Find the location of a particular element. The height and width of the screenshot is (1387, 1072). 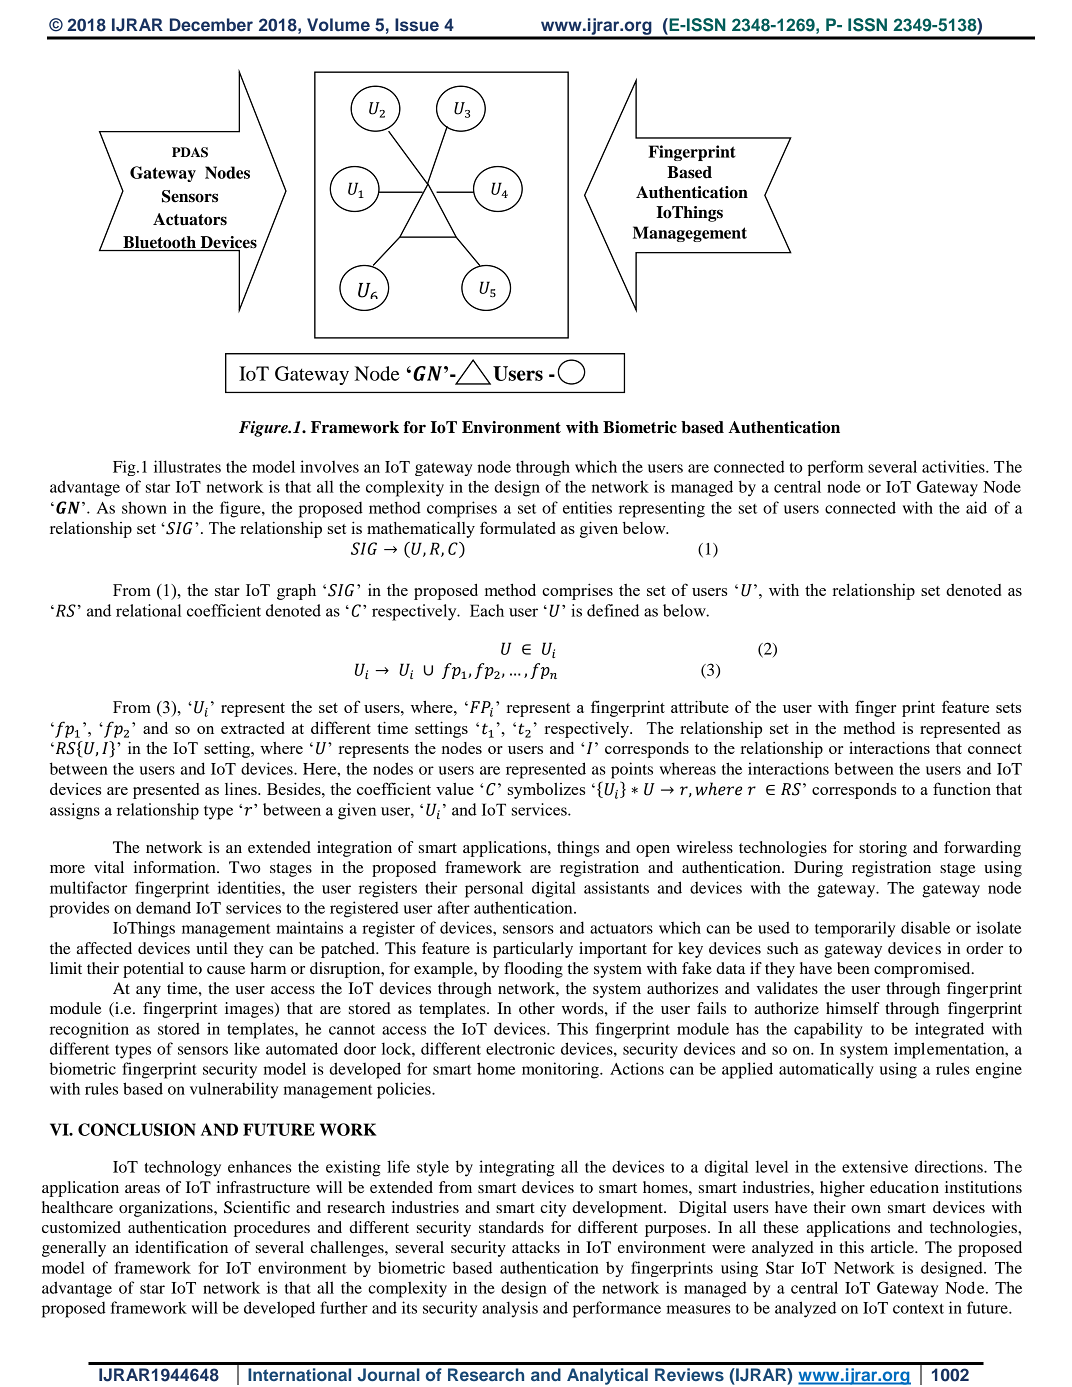

symbolizes is located at coordinates (546, 791).
